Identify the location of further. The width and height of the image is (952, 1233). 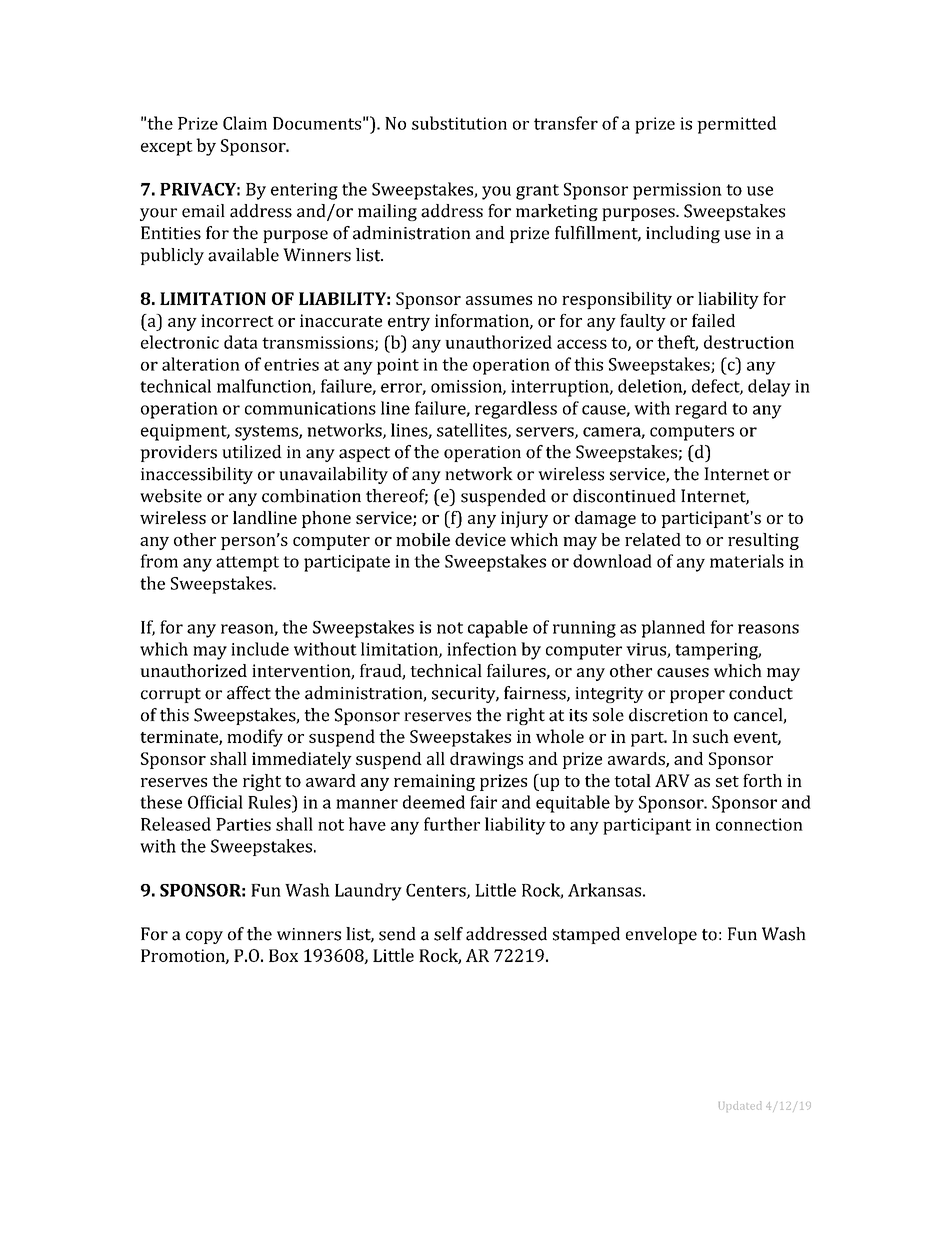
(452, 824).
